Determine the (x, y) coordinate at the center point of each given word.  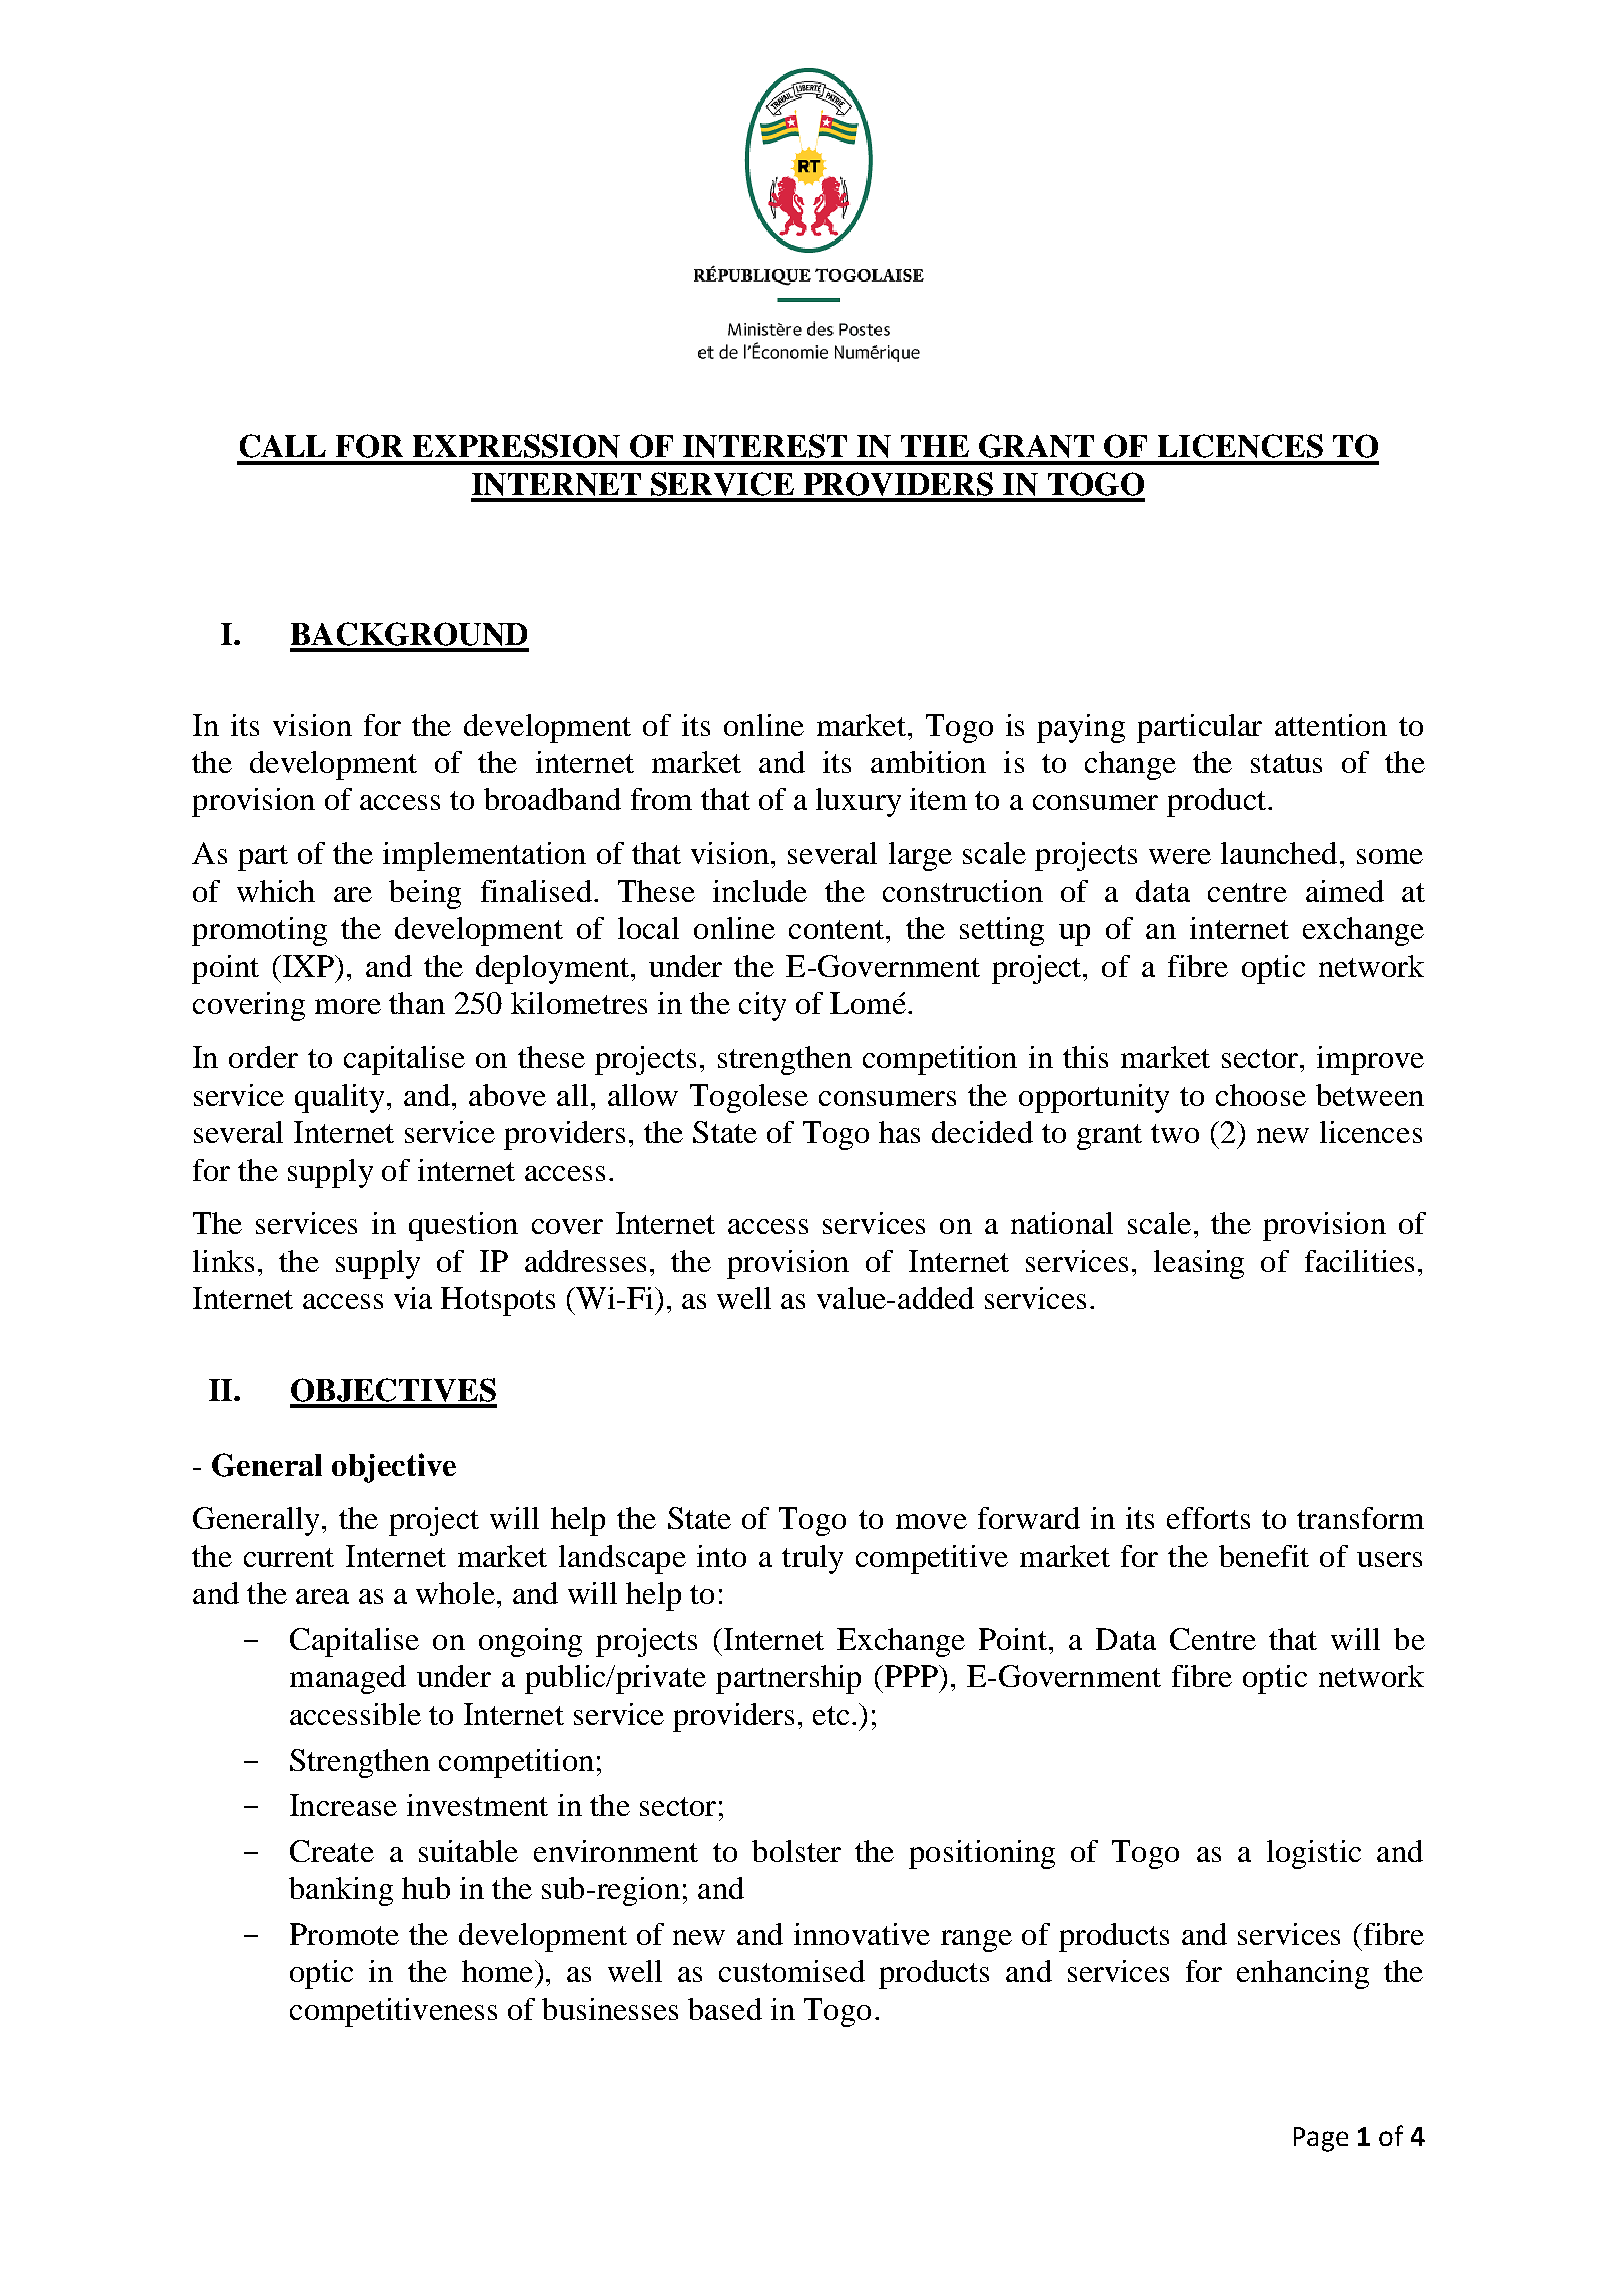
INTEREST (765, 446)
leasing (1199, 1264)
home (497, 1971)
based (725, 2009)
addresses (585, 1261)
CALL (283, 446)
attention (1331, 725)
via (413, 1298)
